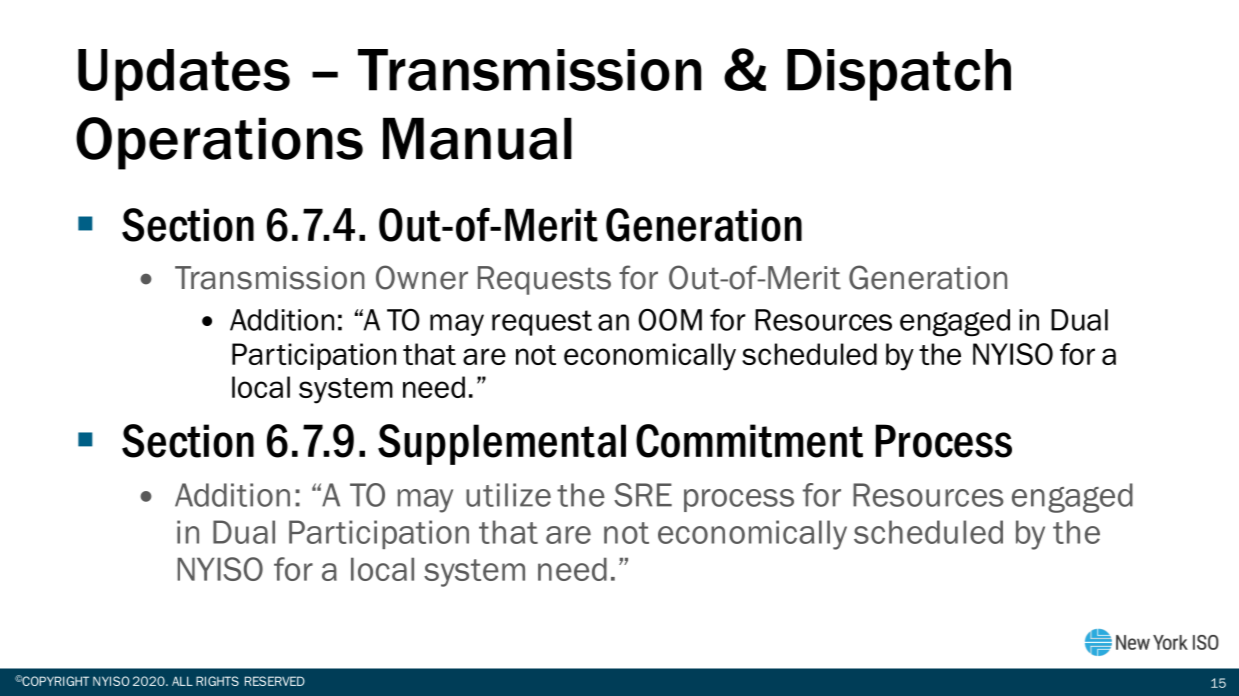  I want to click on RESERVED, so click(275, 681).
